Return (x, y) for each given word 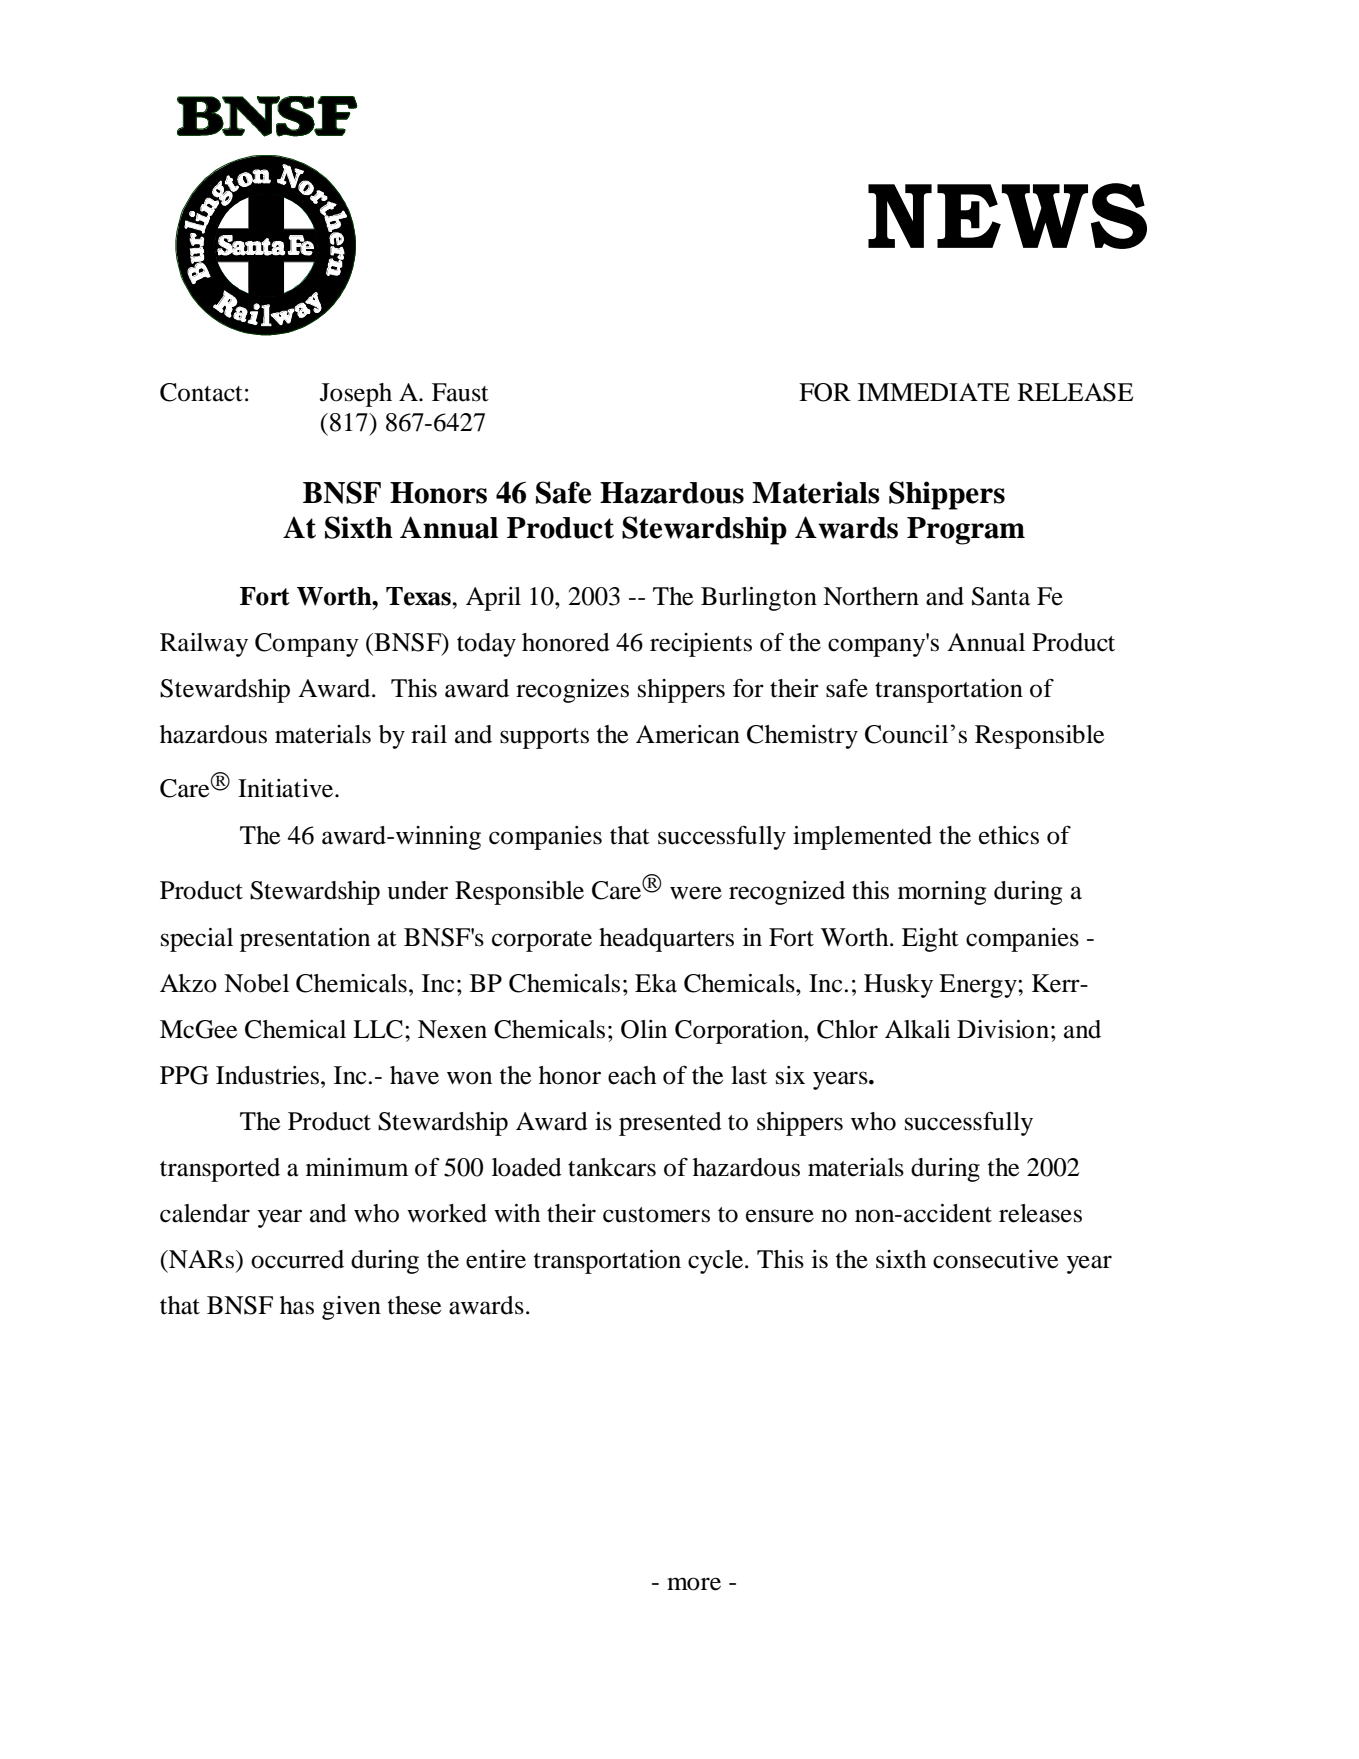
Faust (460, 392)
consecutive (995, 1259)
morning (942, 893)
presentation (305, 940)
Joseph (356, 395)
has (297, 1305)
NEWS (1007, 216)
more (694, 1584)
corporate (542, 941)
